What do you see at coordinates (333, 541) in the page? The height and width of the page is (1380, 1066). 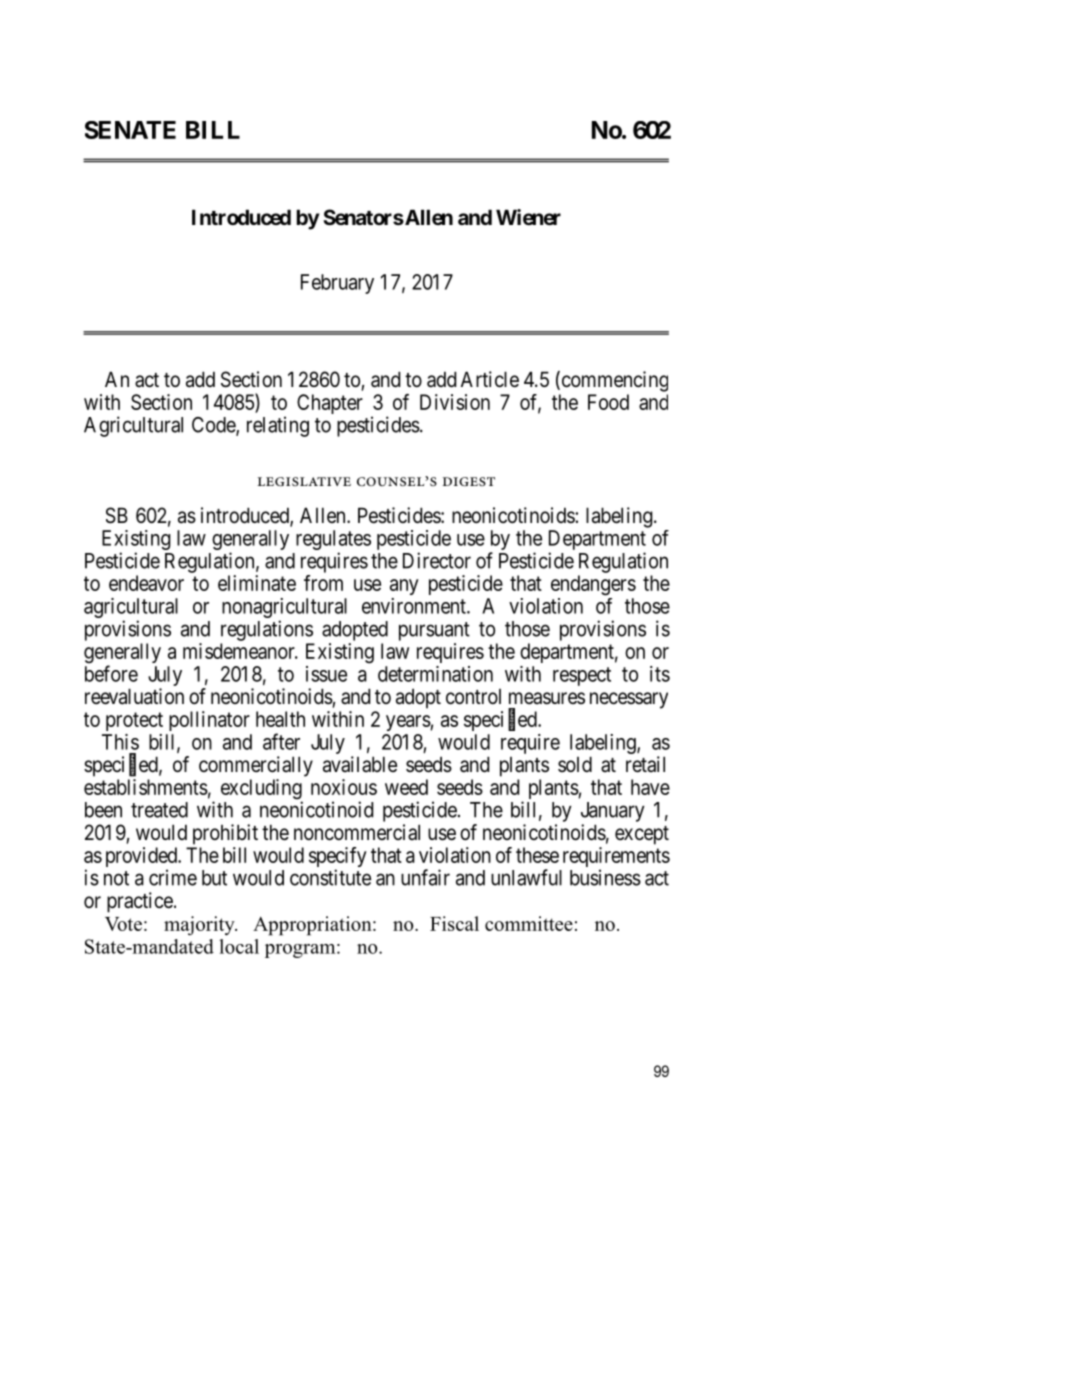 I see `regulates` at bounding box center [333, 541].
